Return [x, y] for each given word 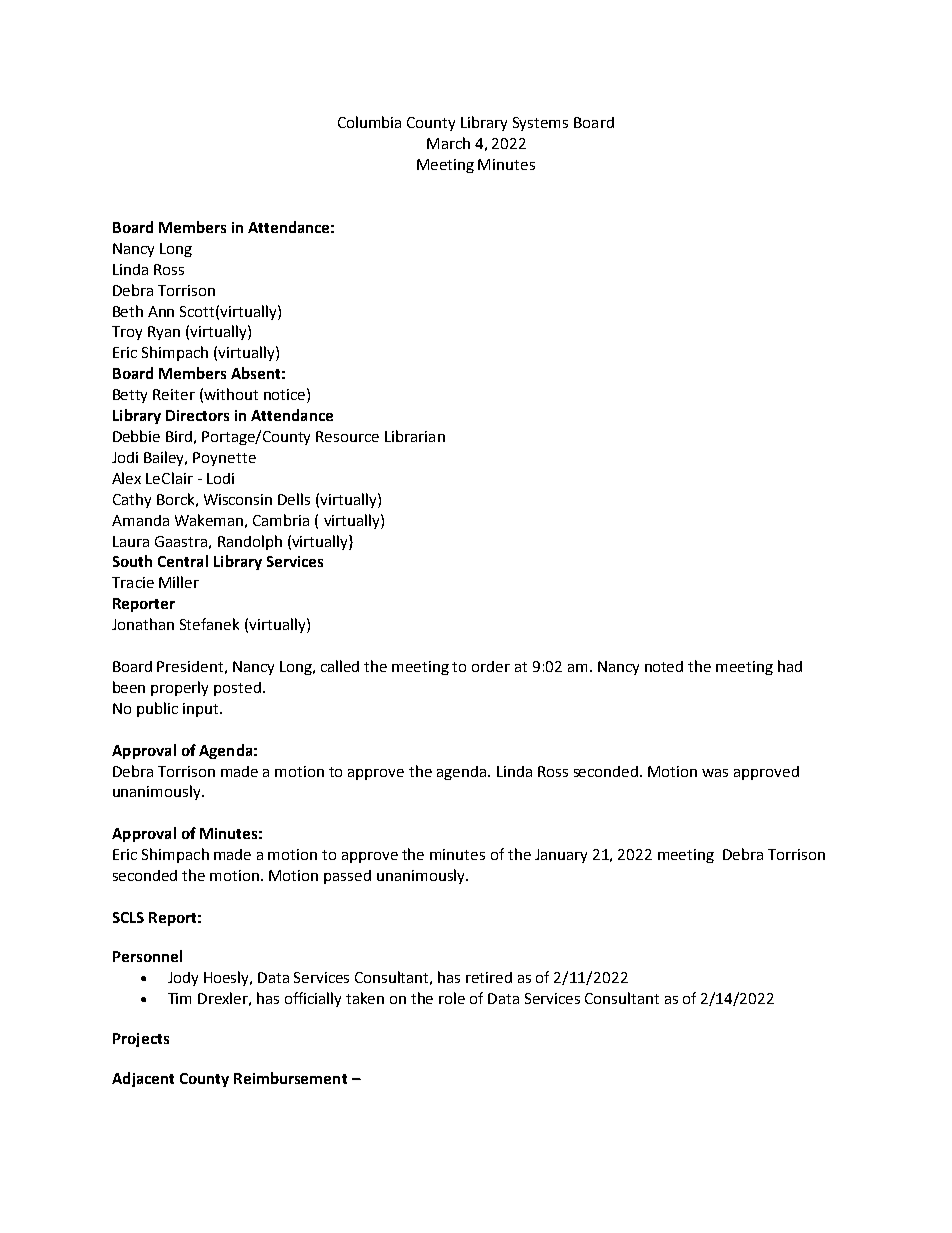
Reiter [174, 394]
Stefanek [209, 624]
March [448, 143]
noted [664, 666]
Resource [347, 436]
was [715, 773]
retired [489, 977]
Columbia [369, 122]
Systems [540, 124]
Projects [141, 1040]
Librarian [415, 436]
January [561, 856]
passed [347, 877]
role [452, 998]
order [491, 666]
